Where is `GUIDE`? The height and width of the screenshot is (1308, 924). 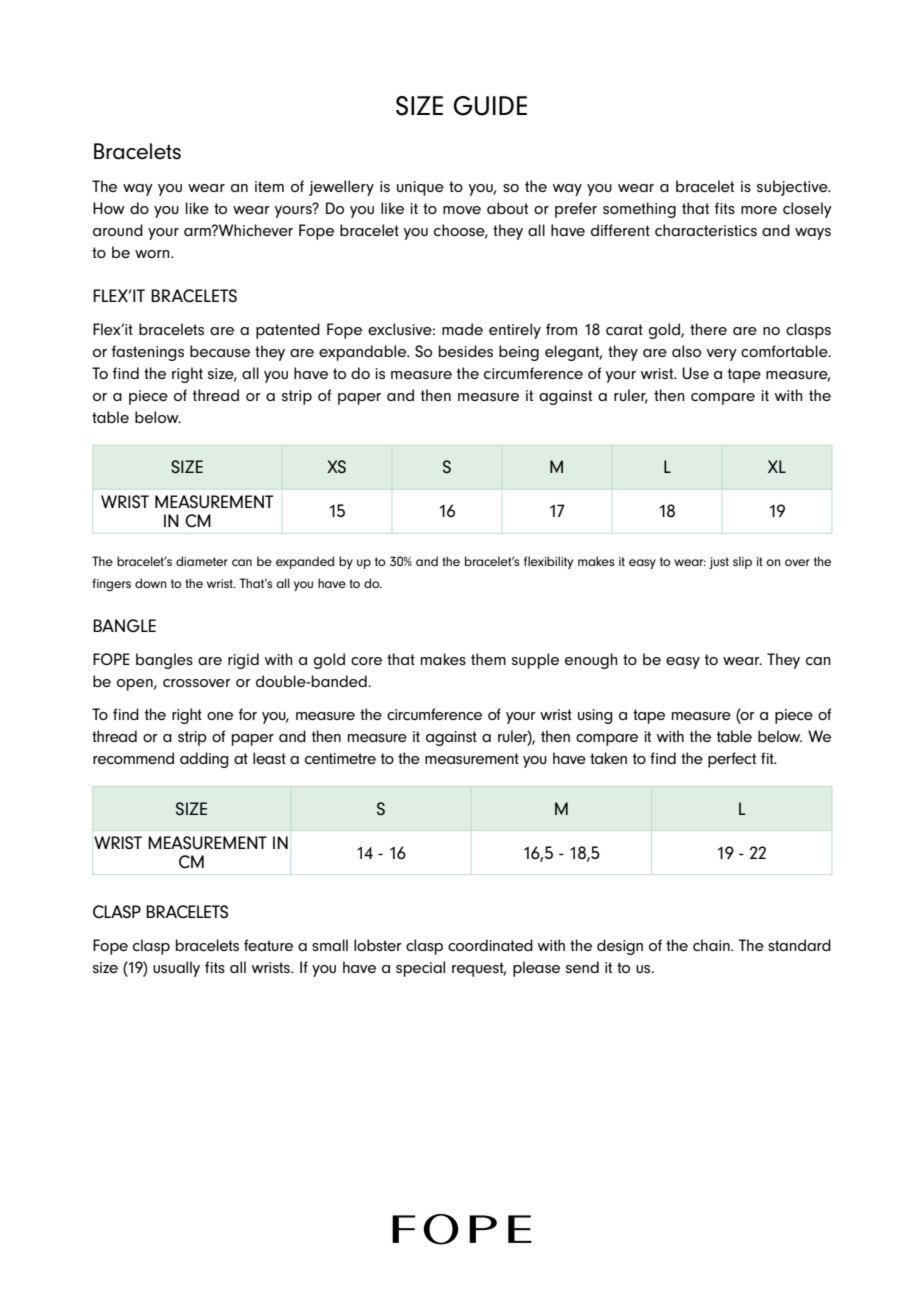
GUIDE is located at coordinates (490, 106).
